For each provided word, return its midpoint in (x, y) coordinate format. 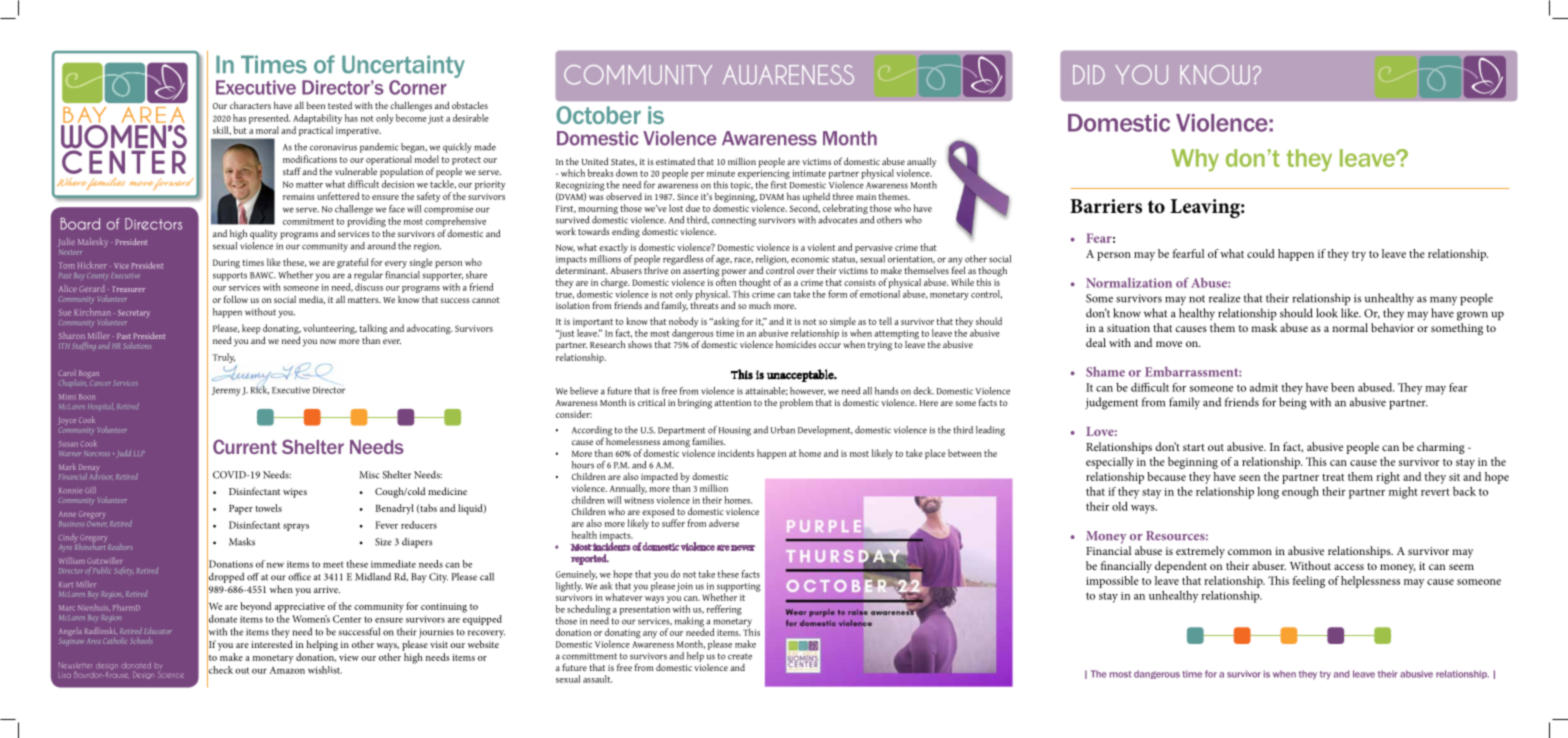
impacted (658, 478)
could (1261, 253)
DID (1089, 74)
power (734, 274)
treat (1333, 477)
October (598, 115)
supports (230, 276)
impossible (1112, 582)
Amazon (287, 670)
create (740, 656)
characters (250, 105)
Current (245, 446)
